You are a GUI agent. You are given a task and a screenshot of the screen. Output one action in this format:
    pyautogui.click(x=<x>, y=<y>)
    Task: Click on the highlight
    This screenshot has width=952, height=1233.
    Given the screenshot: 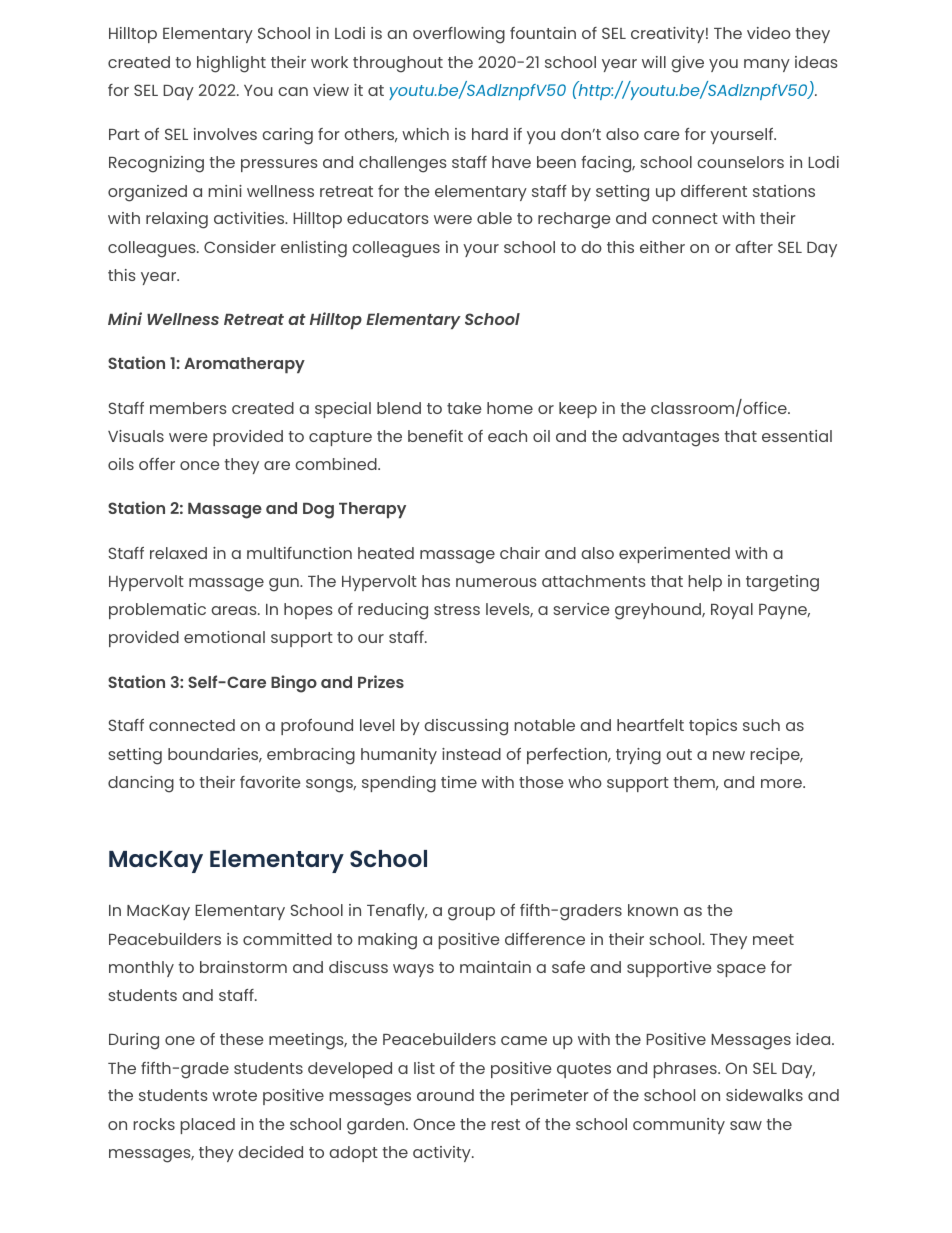 What is the action you would take?
    pyautogui.click(x=231, y=64)
